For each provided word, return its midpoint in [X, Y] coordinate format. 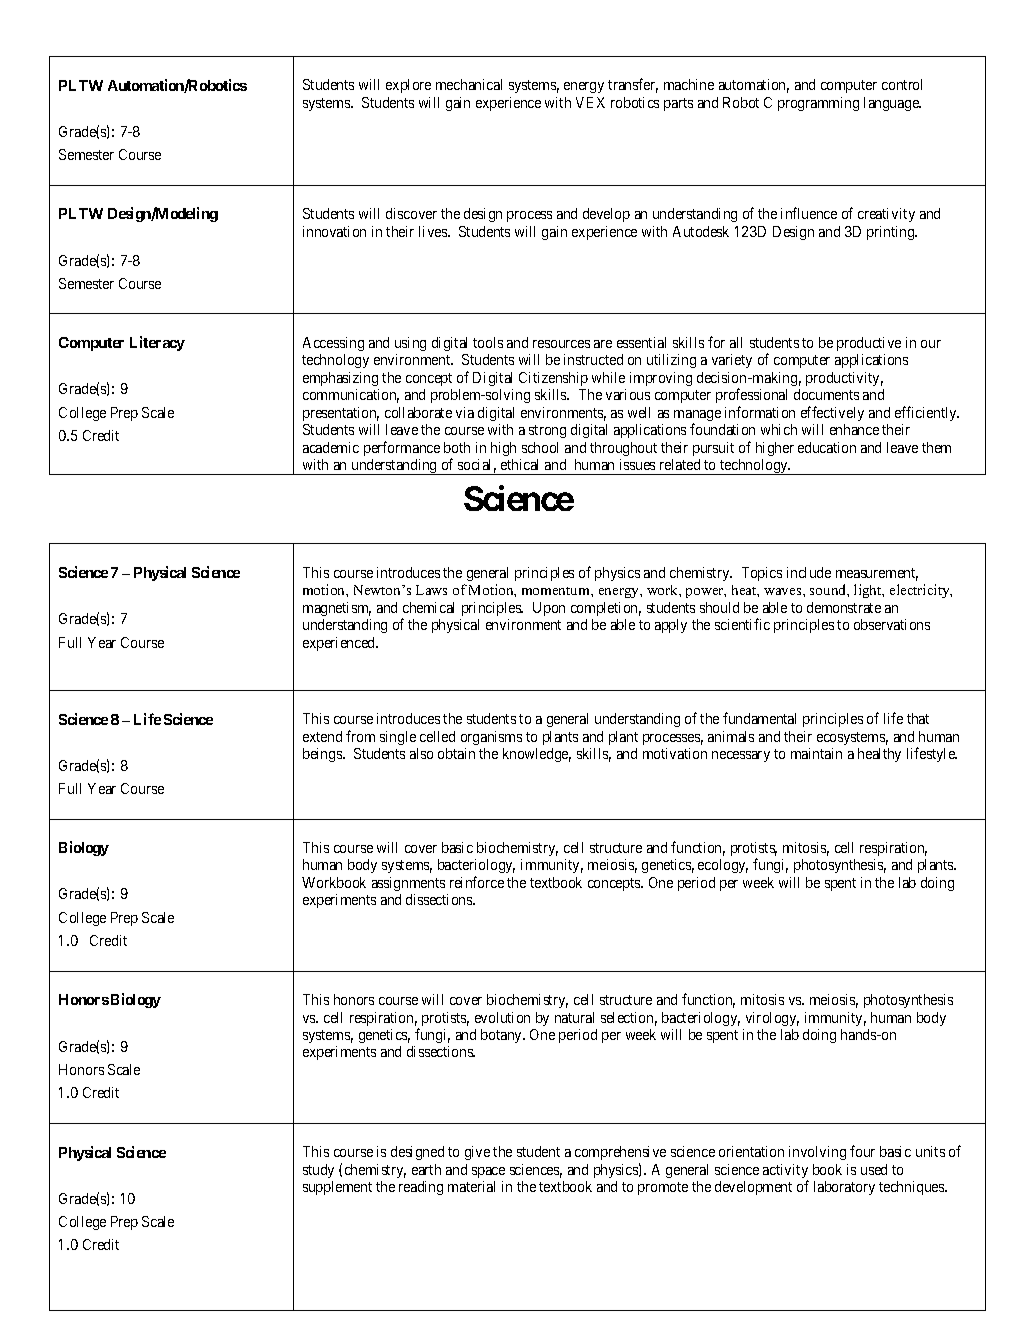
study [318, 1171]
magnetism [337, 609]
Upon [549, 609]
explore [408, 86]
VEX [590, 102]
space [488, 1172]
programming [818, 104]
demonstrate [844, 607]
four [862, 1151]
